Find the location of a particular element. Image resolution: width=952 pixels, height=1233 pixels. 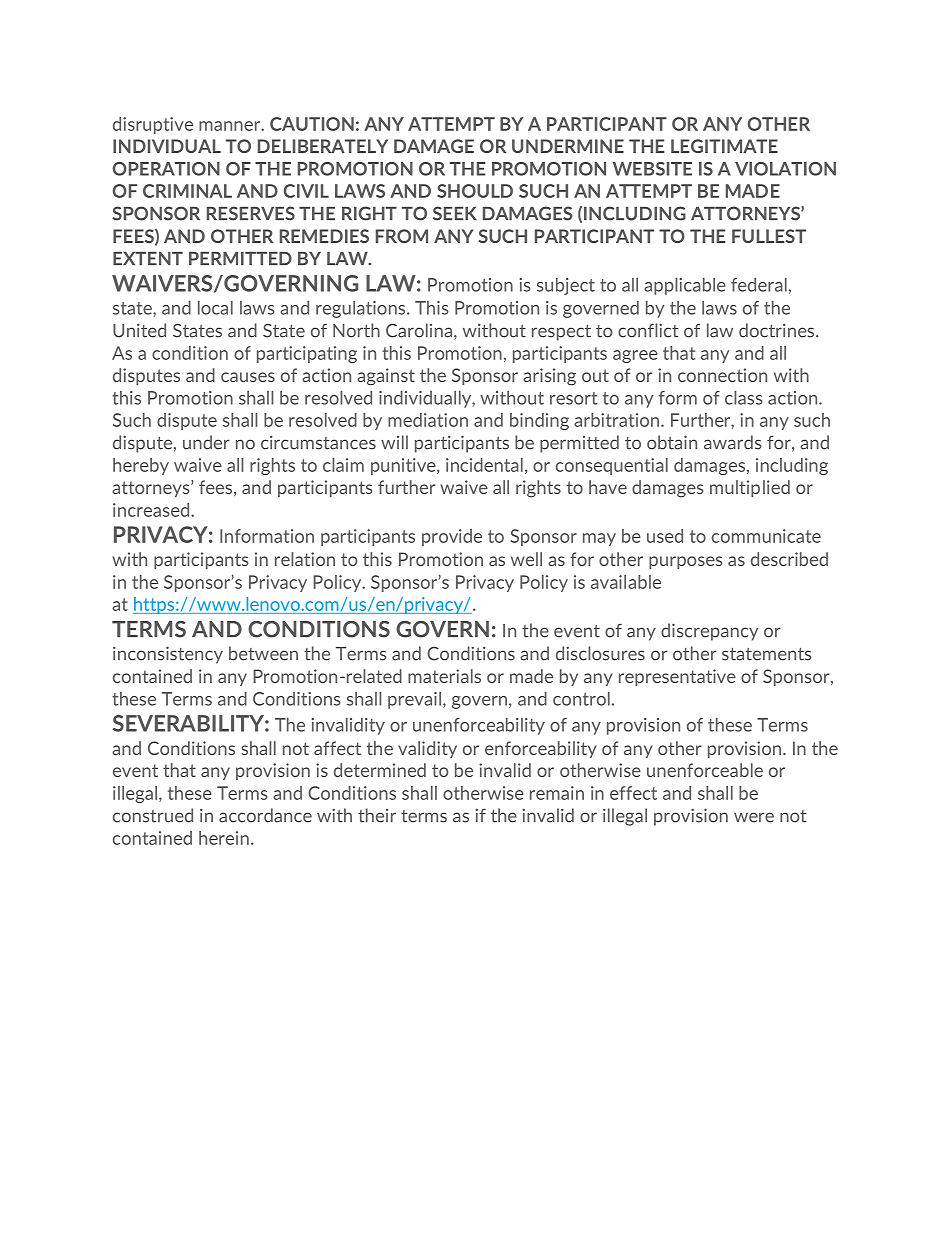

herein is located at coordinates (224, 838).
